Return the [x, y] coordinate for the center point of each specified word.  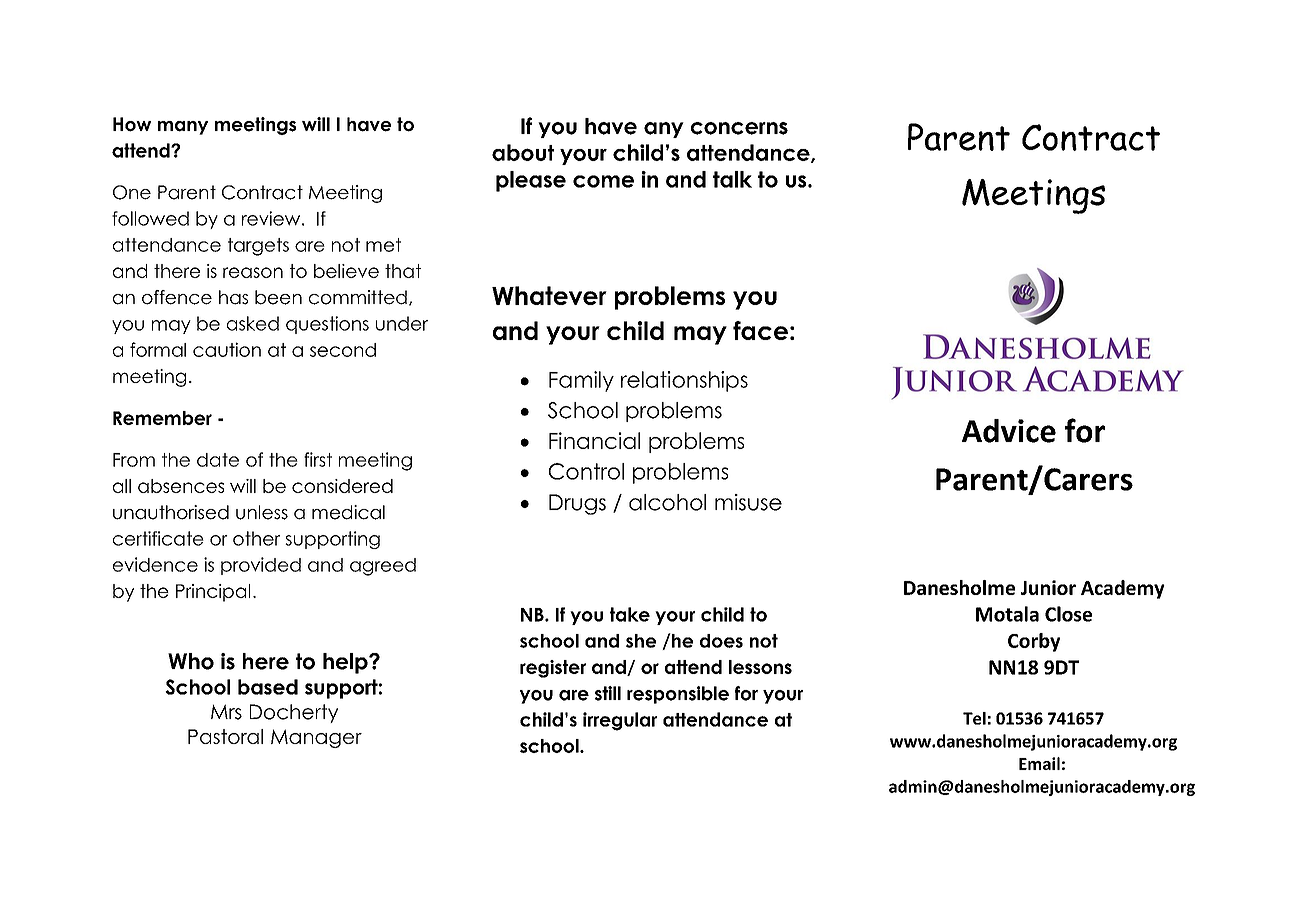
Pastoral [225, 736]
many [183, 128]
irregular [620, 721]
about [523, 152]
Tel [974, 718]
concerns [739, 128]
